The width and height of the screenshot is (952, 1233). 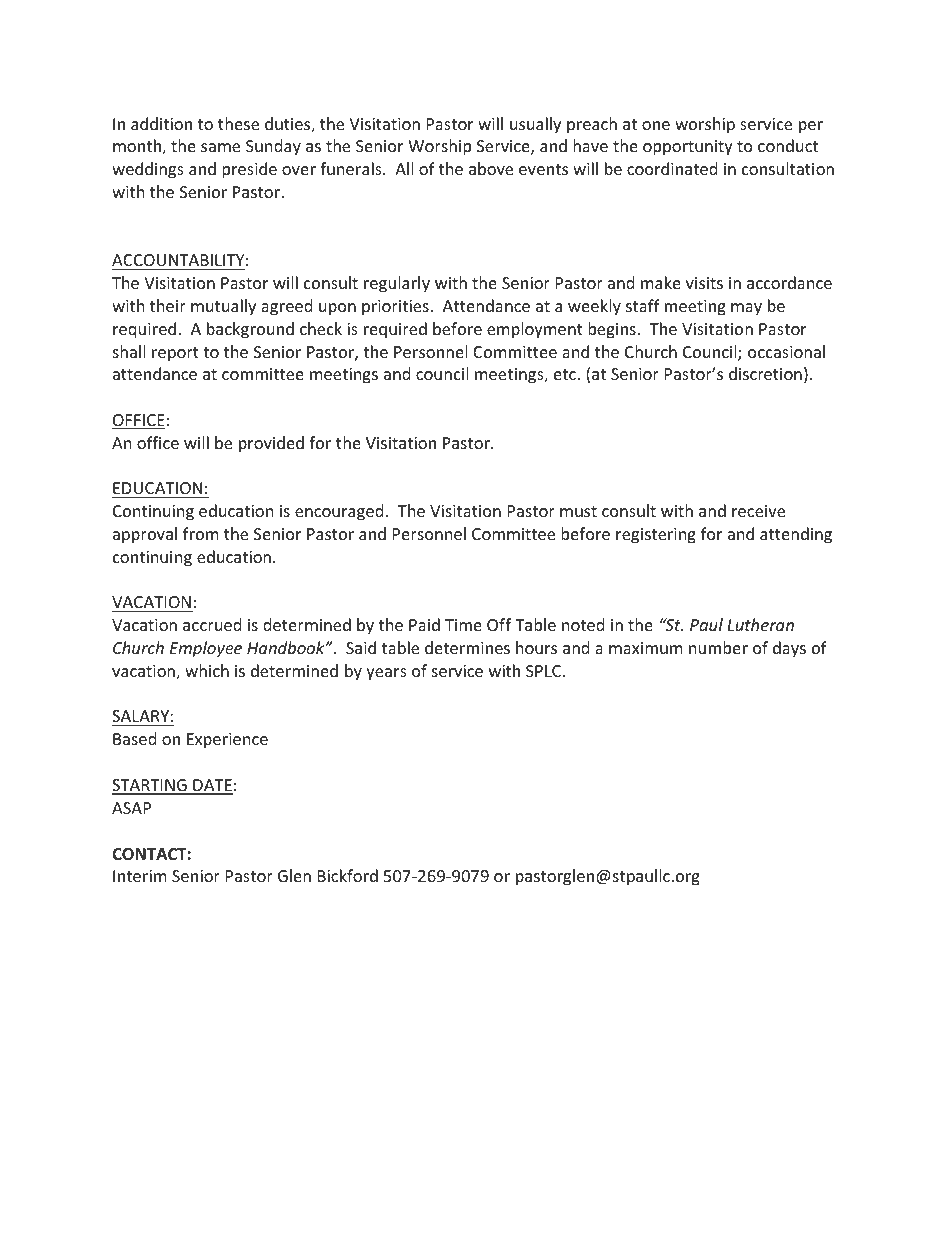 What do you see at coordinates (140, 876) in the screenshot?
I see `Interim` at bounding box center [140, 876].
